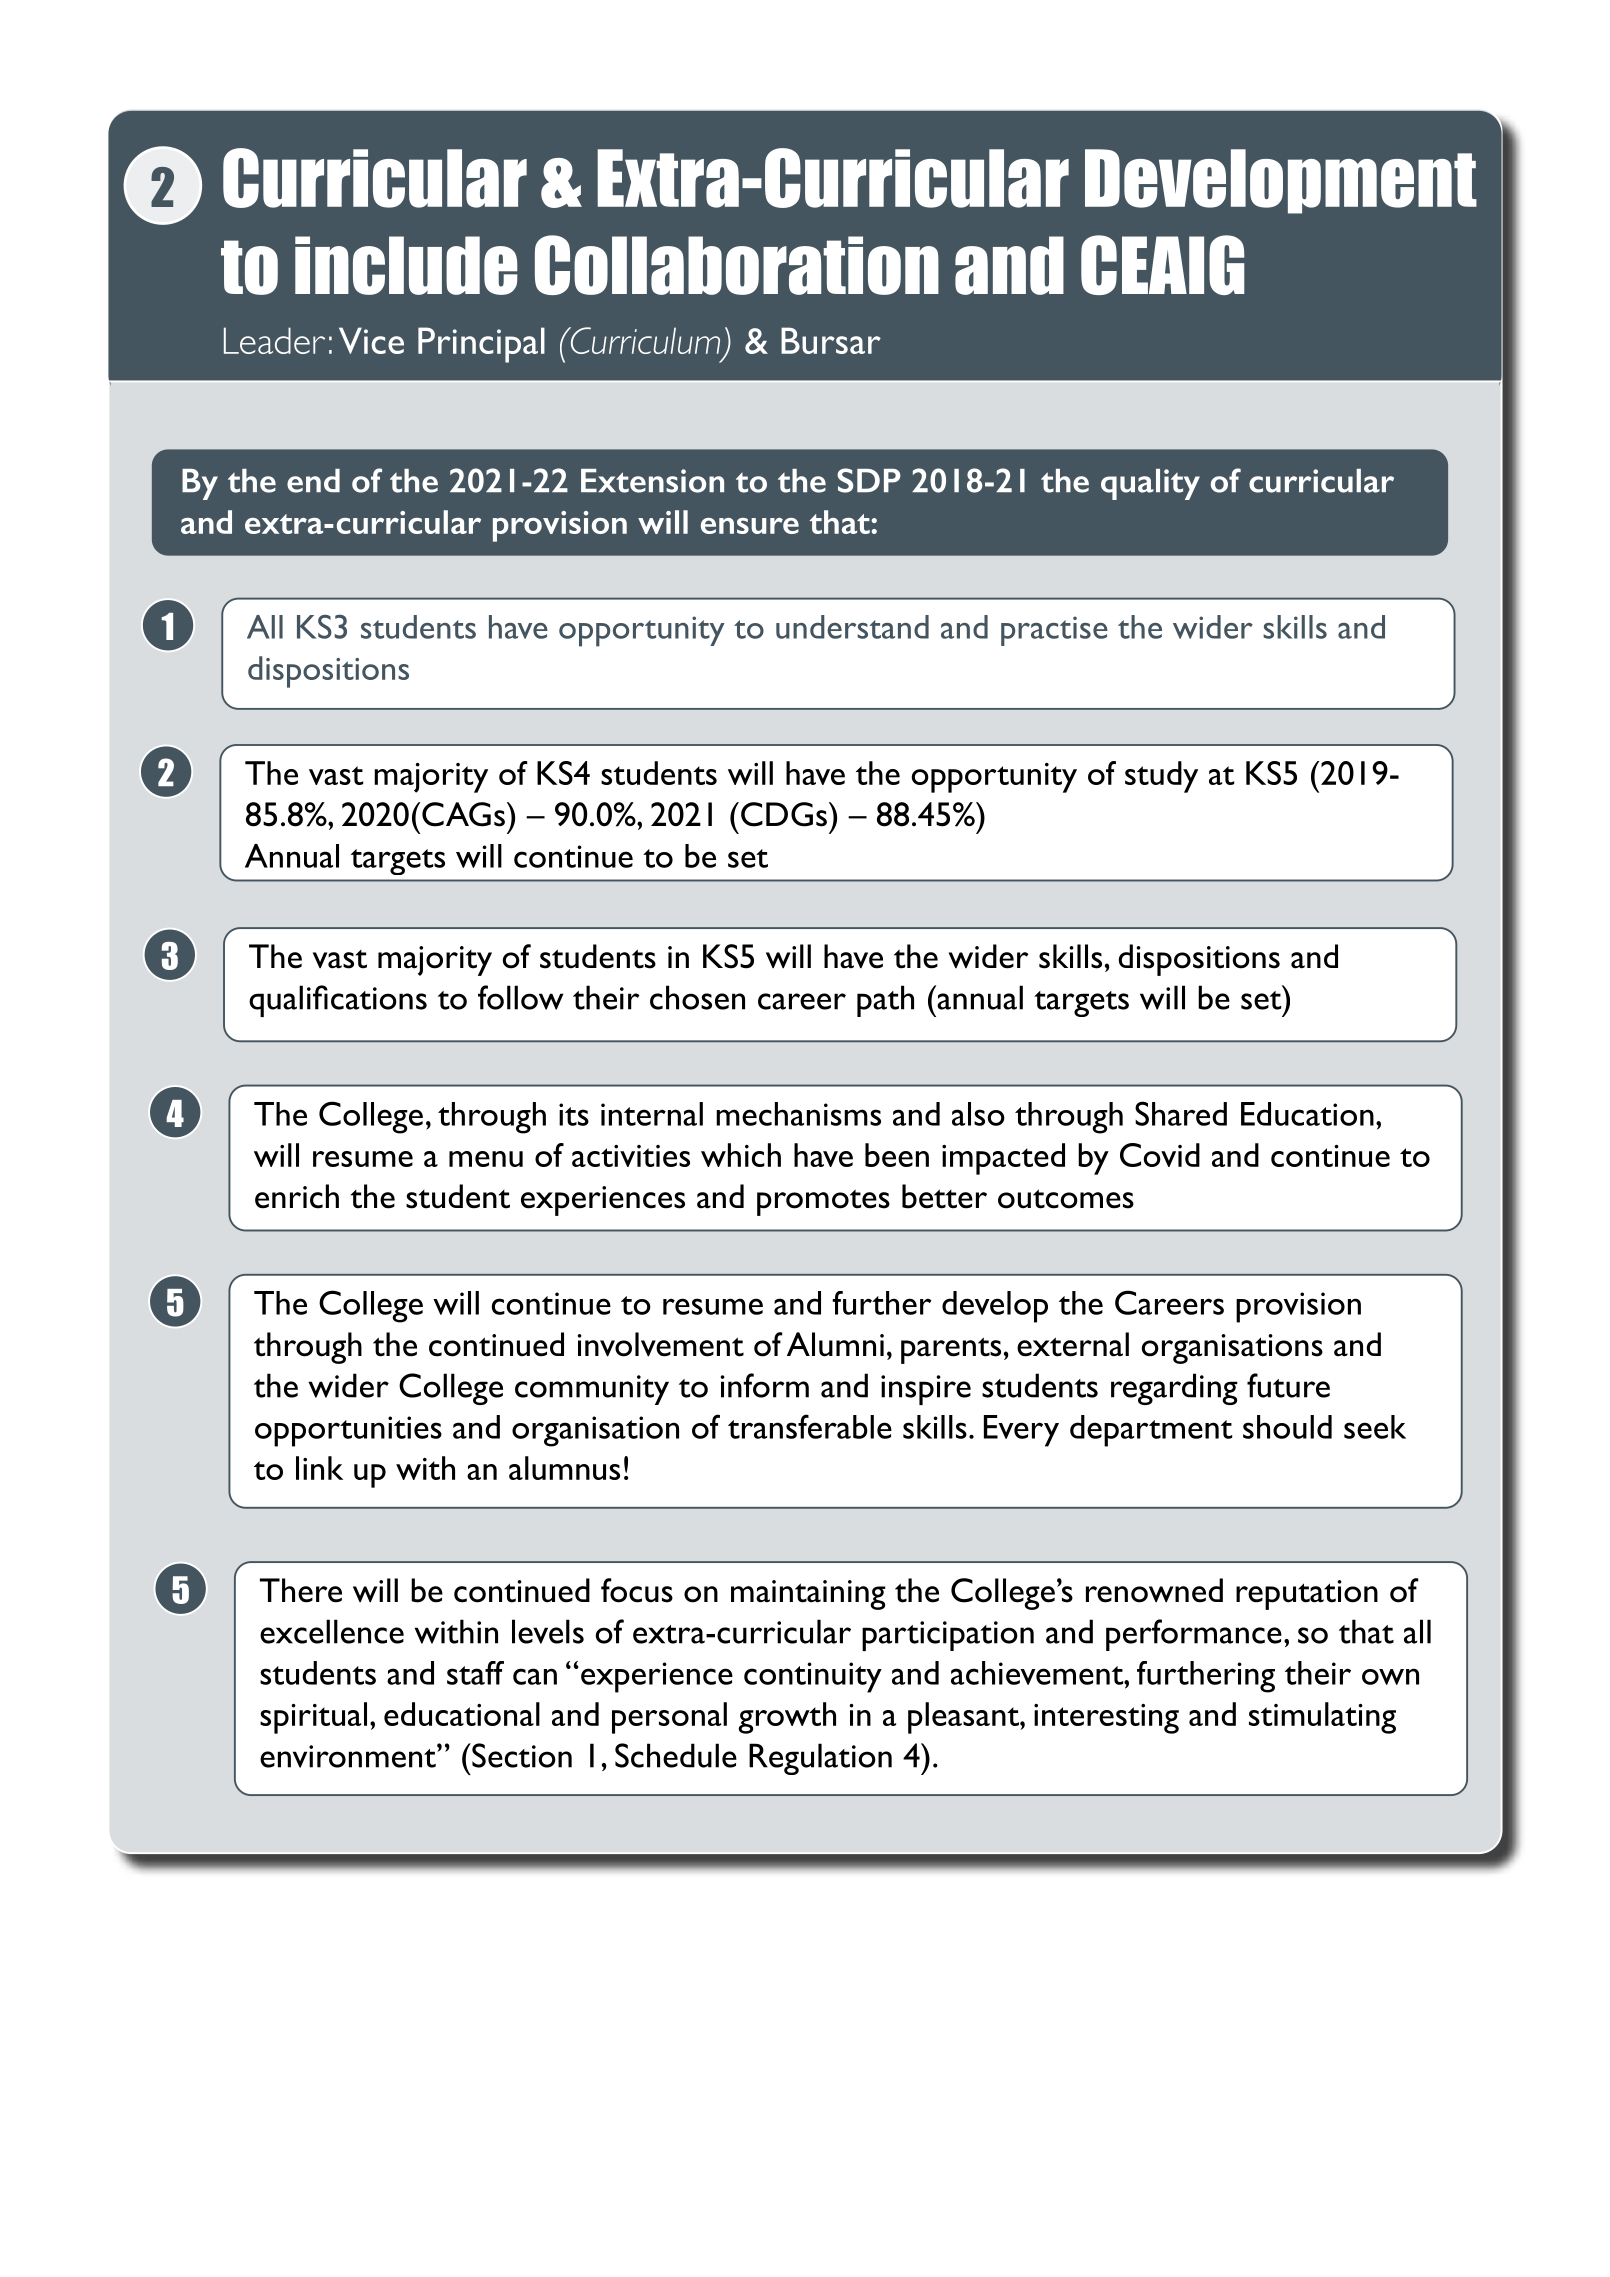 This page has height=2277, width=1610. Describe the element at coordinates (737, 265) in the page. I see `Collaboration` at that location.
